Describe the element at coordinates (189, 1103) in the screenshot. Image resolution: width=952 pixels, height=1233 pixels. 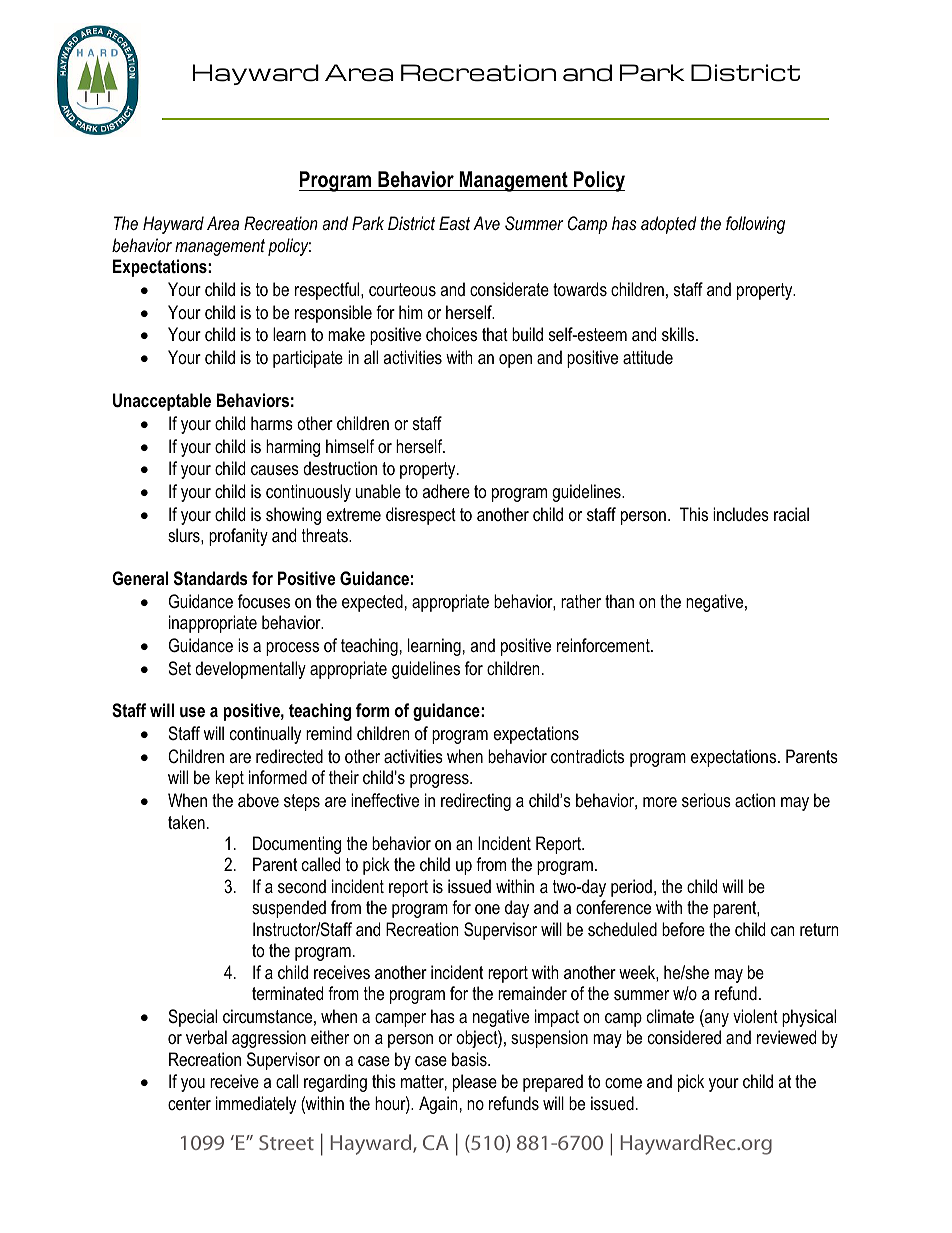
I see `center` at that location.
